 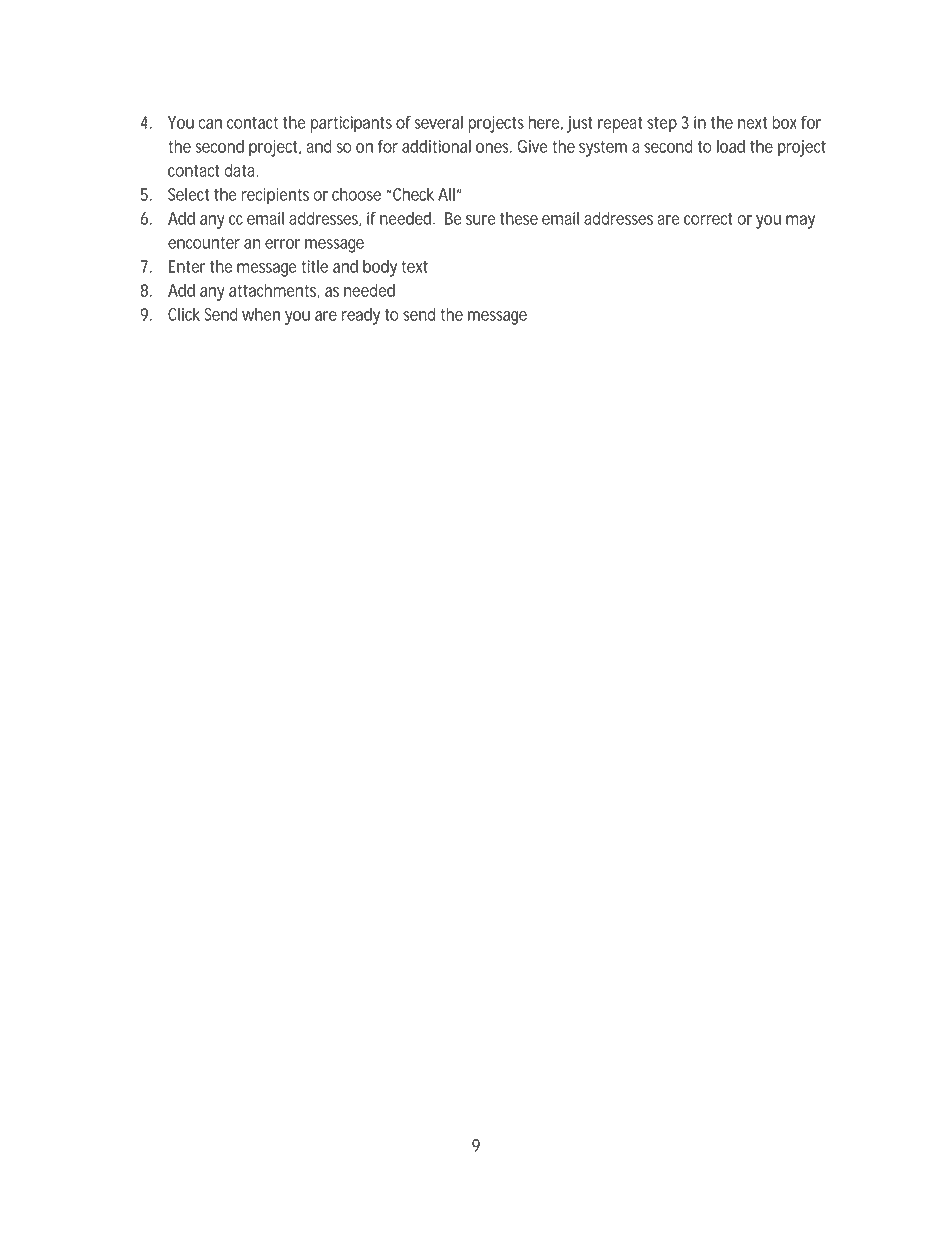 What do you see at coordinates (438, 122) in the screenshot?
I see `several` at bounding box center [438, 122].
